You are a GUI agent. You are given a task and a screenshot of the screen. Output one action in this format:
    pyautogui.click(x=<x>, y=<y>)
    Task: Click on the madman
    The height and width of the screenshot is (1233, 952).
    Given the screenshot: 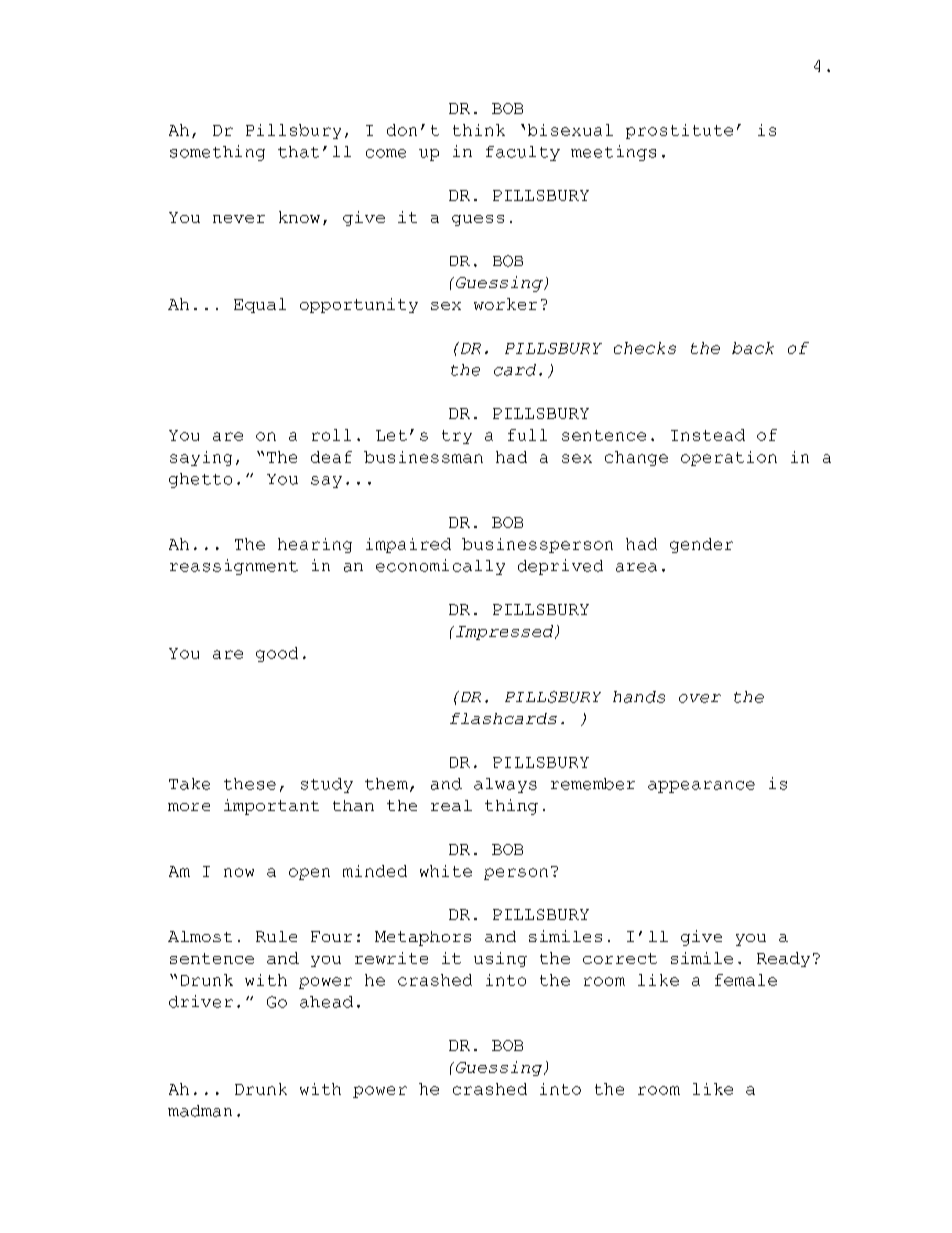 What is the action you would take?
    pyautogui.click(x=200, y=1111)
